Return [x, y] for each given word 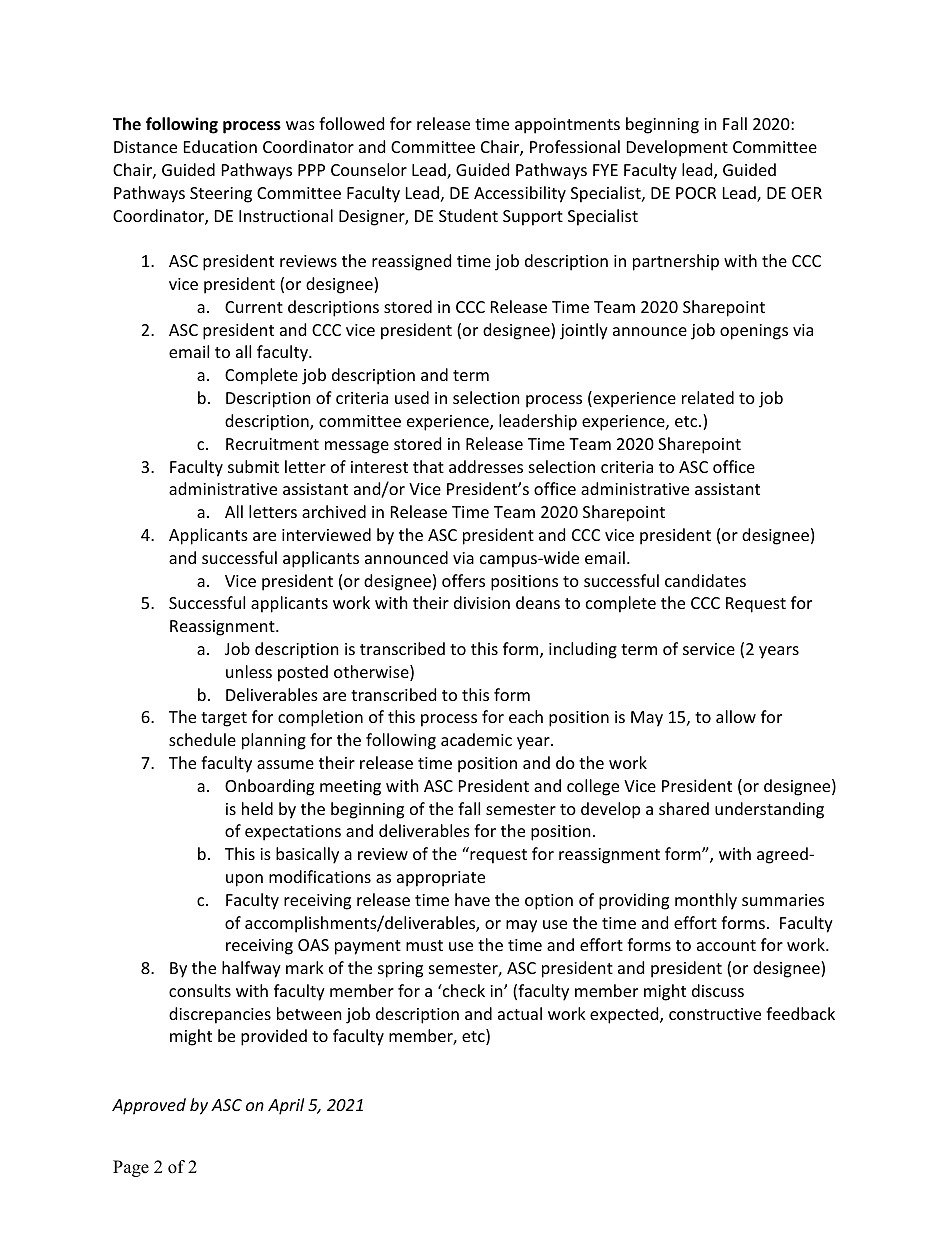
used [412, 397]
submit [253, 466]
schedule [202, 739]
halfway [251, 969]
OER [806, 193]
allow [736, 716]
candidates [705, 580]
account [726, 945]
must [424, 945]
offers [463, 580]
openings [754, 332]
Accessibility [520, 194]
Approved [149, 1106]
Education [220, 146]
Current [254, 307]
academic [476, 739]
